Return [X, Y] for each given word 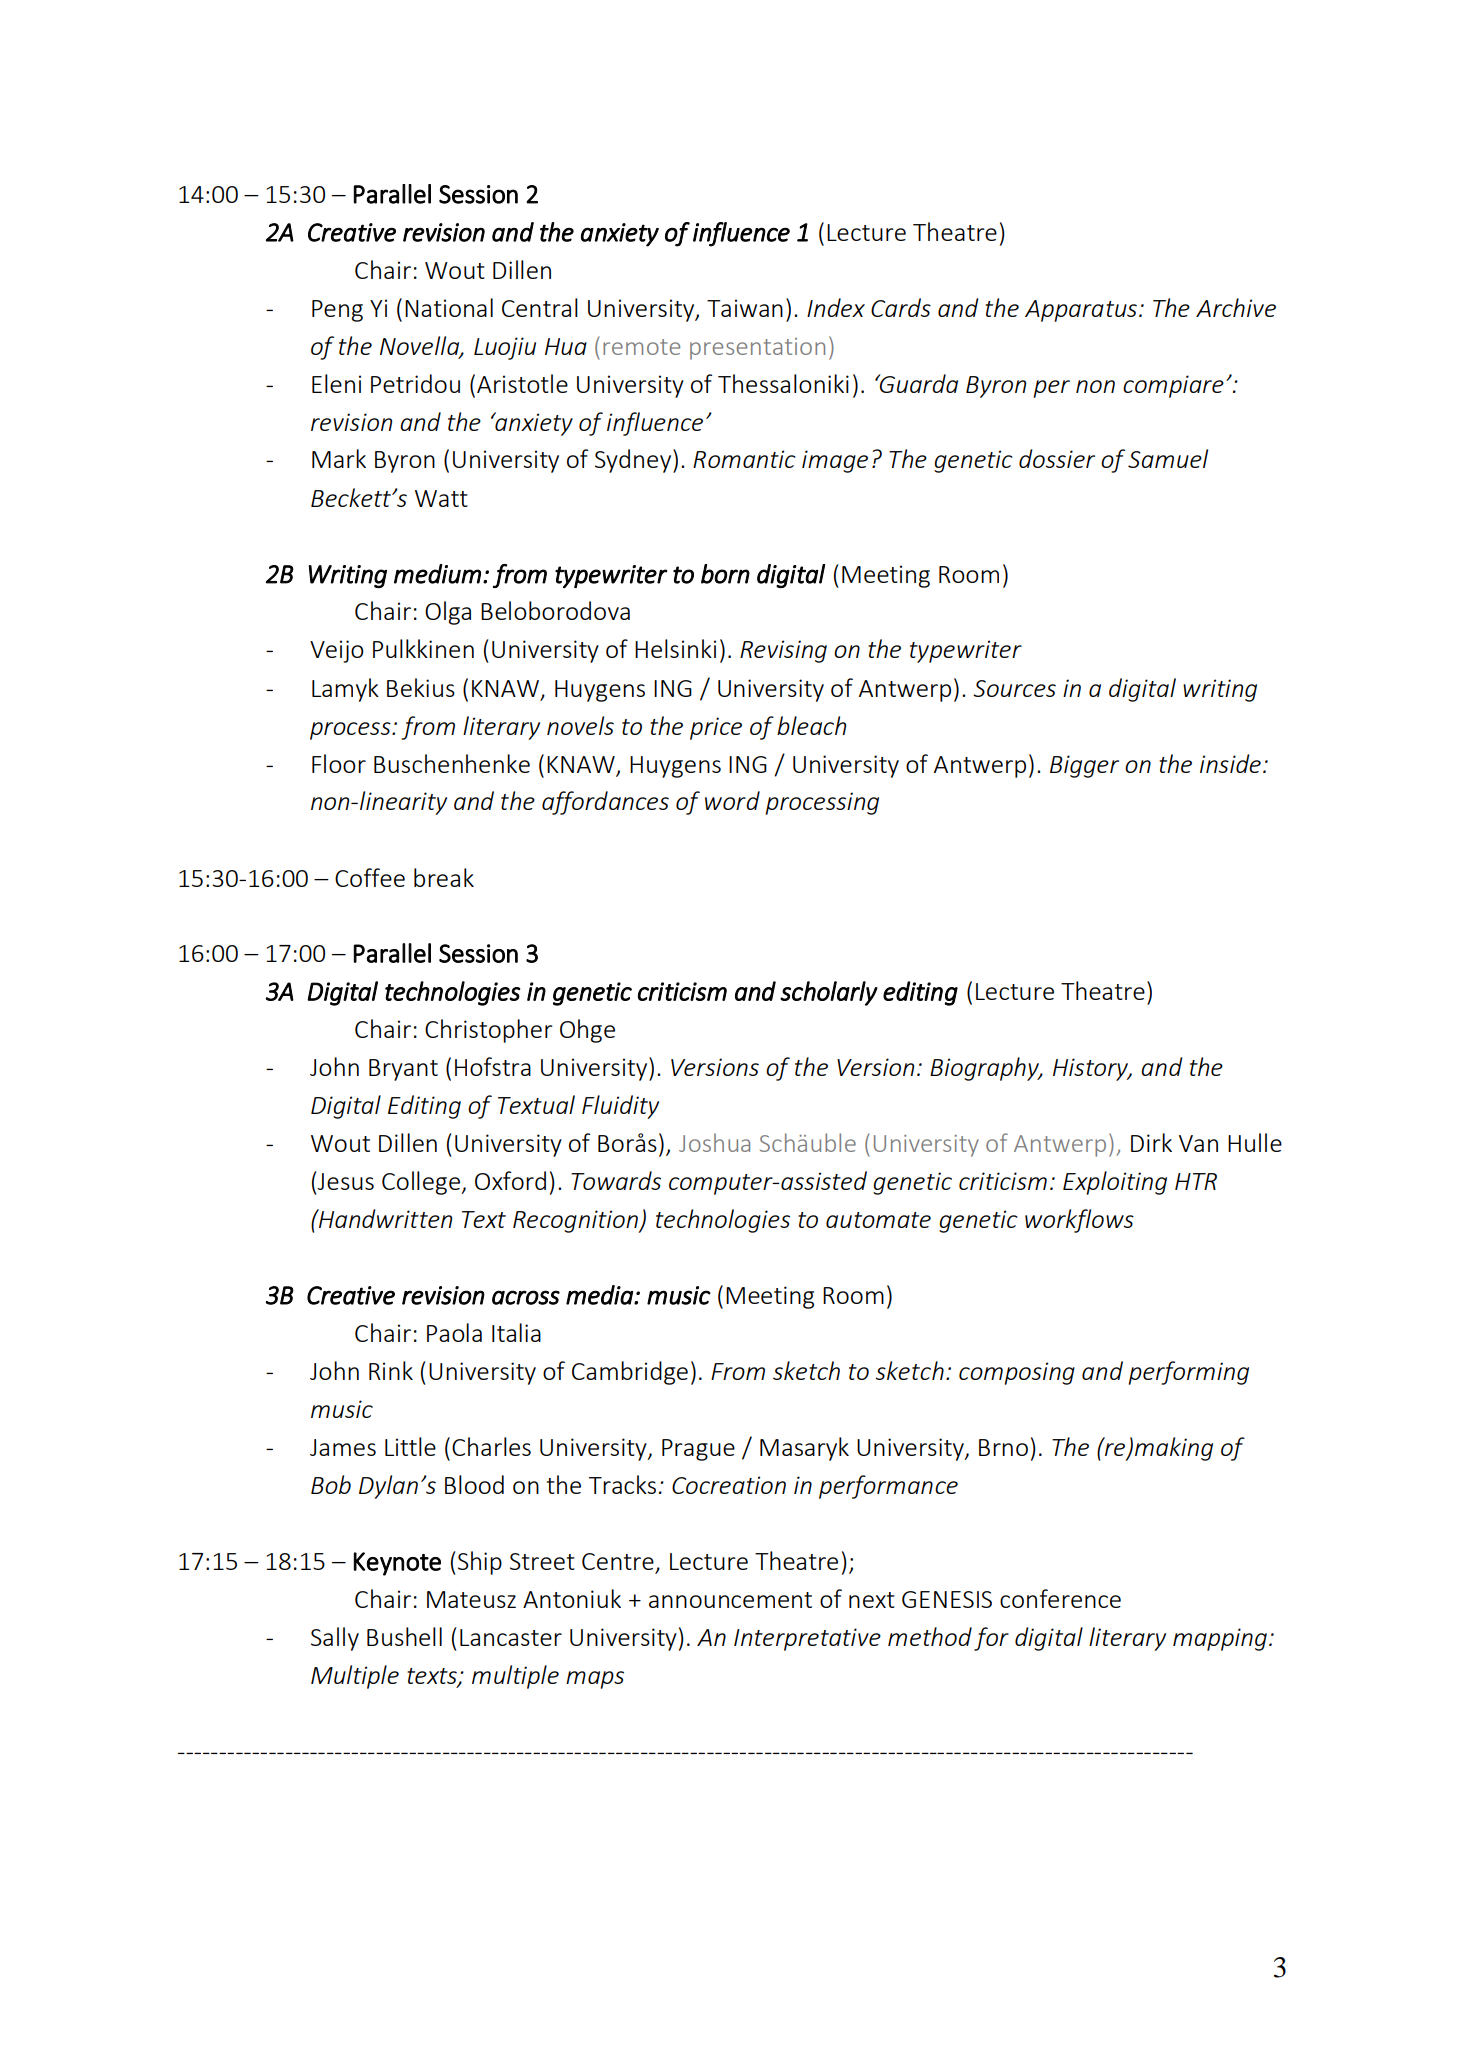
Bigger [1084, 766]
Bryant [403, 1070]
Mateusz [471, 1599]
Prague [698, 1450]
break [444, 877]
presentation [757, 349]
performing [1188, 1373]
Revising [783, 651]
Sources [1014, 688]
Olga [448, 613]
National [449, 307]
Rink [391, 1370]
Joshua [714, 1142]
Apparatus [1081, 311]
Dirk [1151, 1142]
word [732, 800]
